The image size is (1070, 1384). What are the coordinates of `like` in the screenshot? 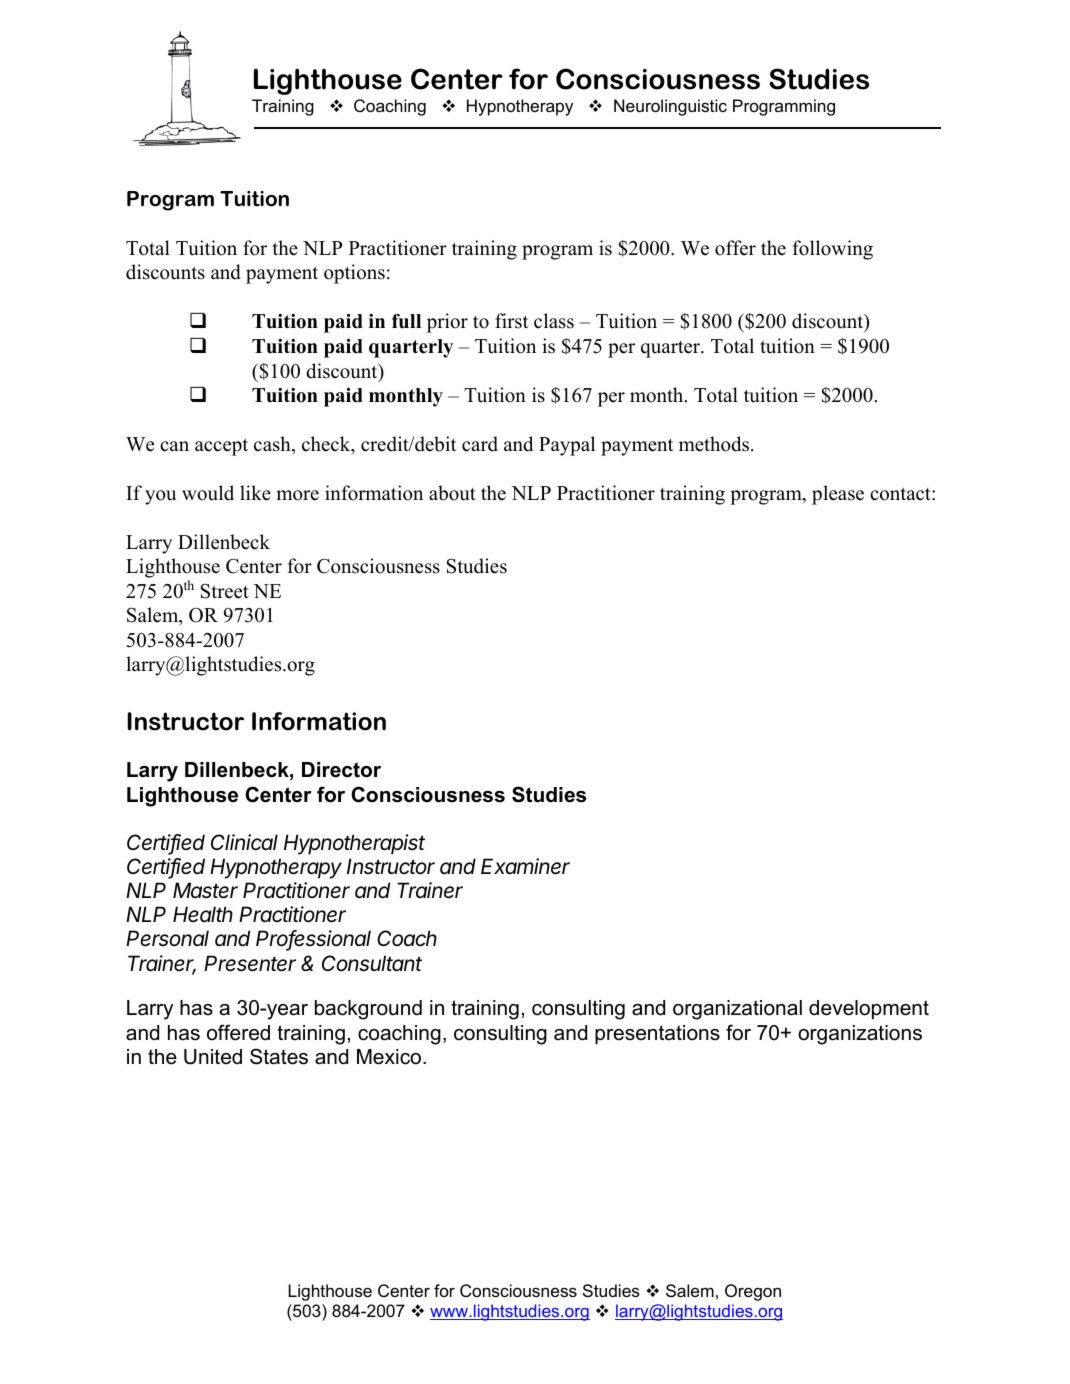 It's located at (255, 493).
